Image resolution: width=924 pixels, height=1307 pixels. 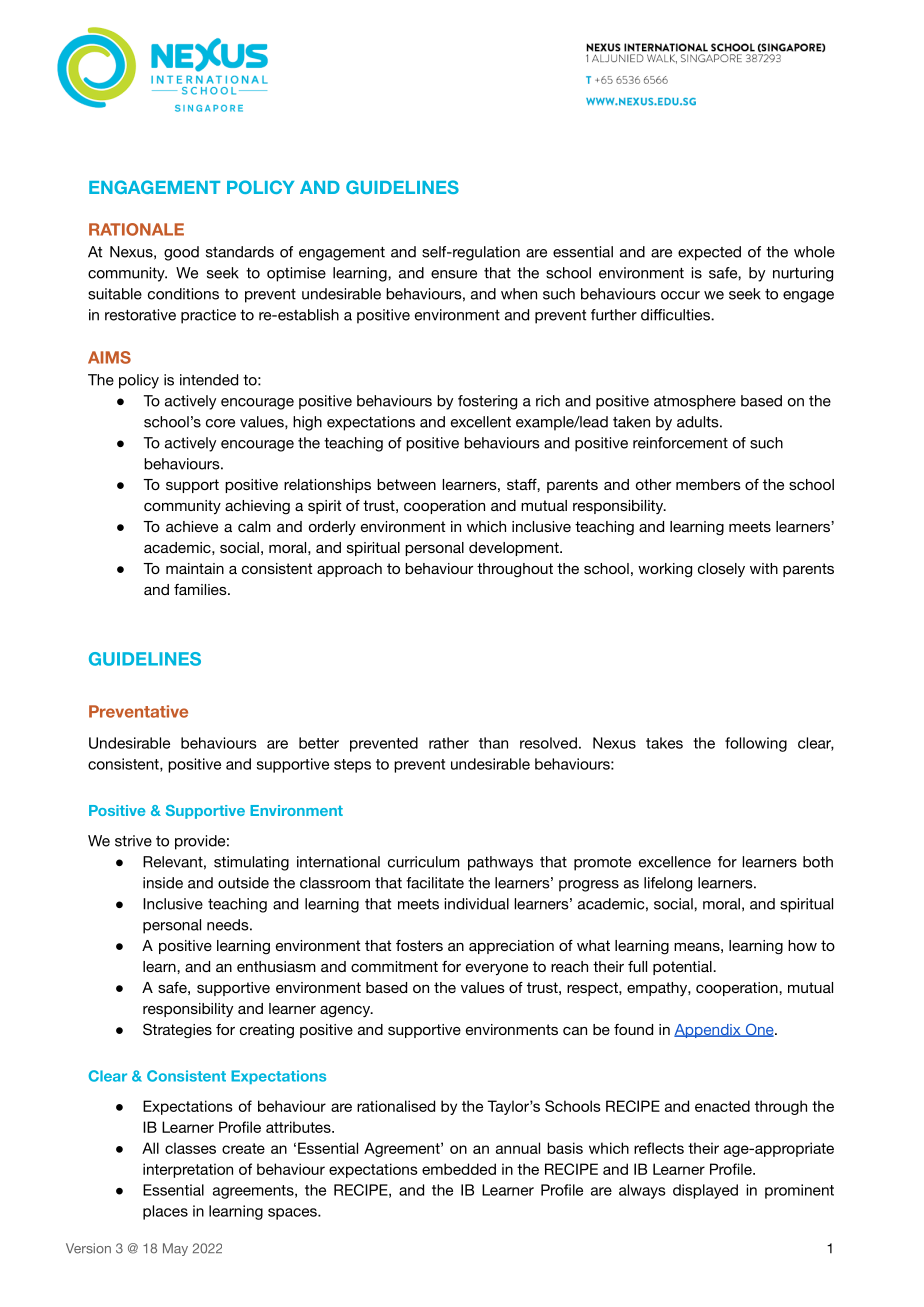 What do you see at coordinates (319, 743) in the image?
I see `better` at bounding box center [319, 743].
